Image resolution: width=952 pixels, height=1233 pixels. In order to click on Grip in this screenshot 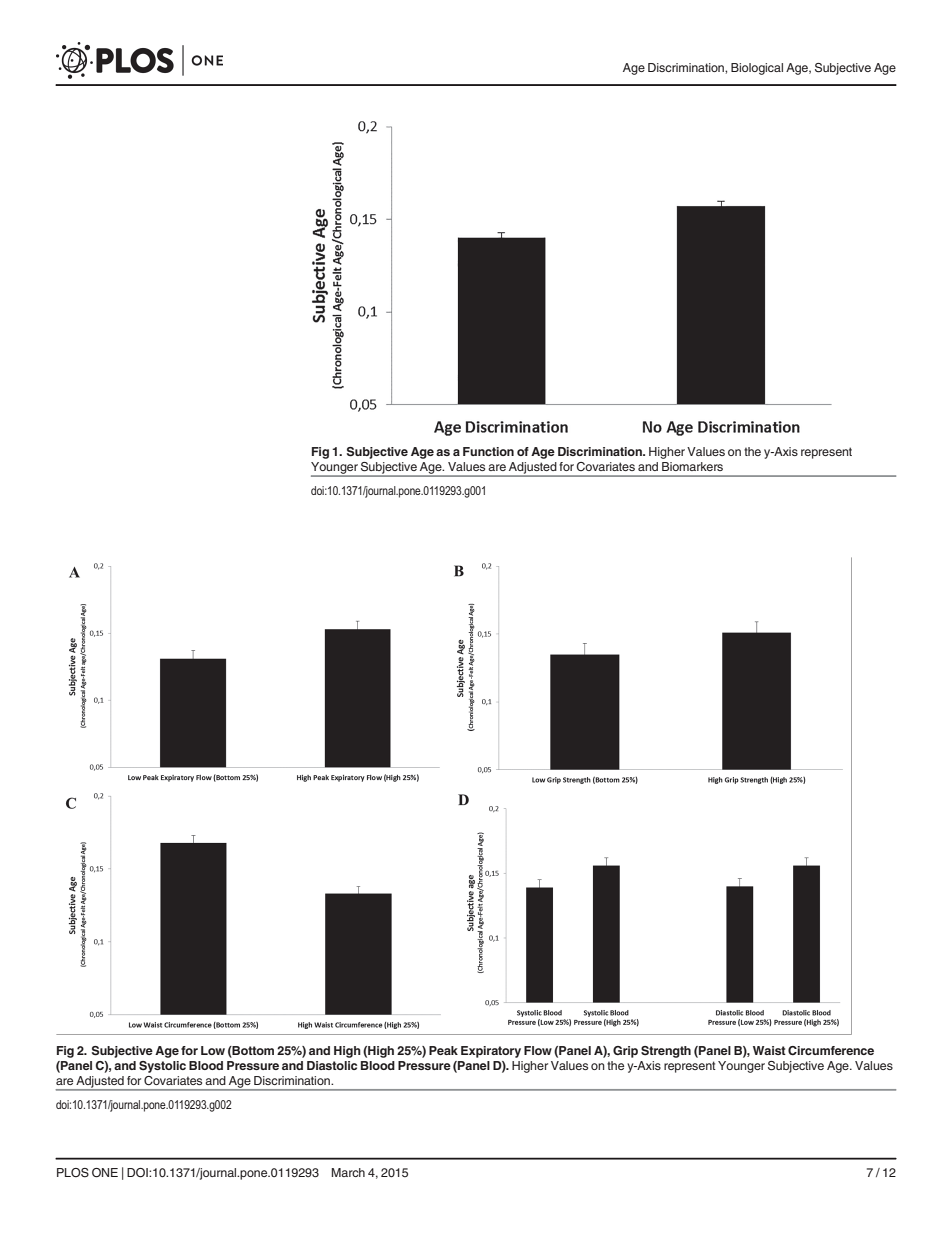, I will do `click(625, 1052)`.
